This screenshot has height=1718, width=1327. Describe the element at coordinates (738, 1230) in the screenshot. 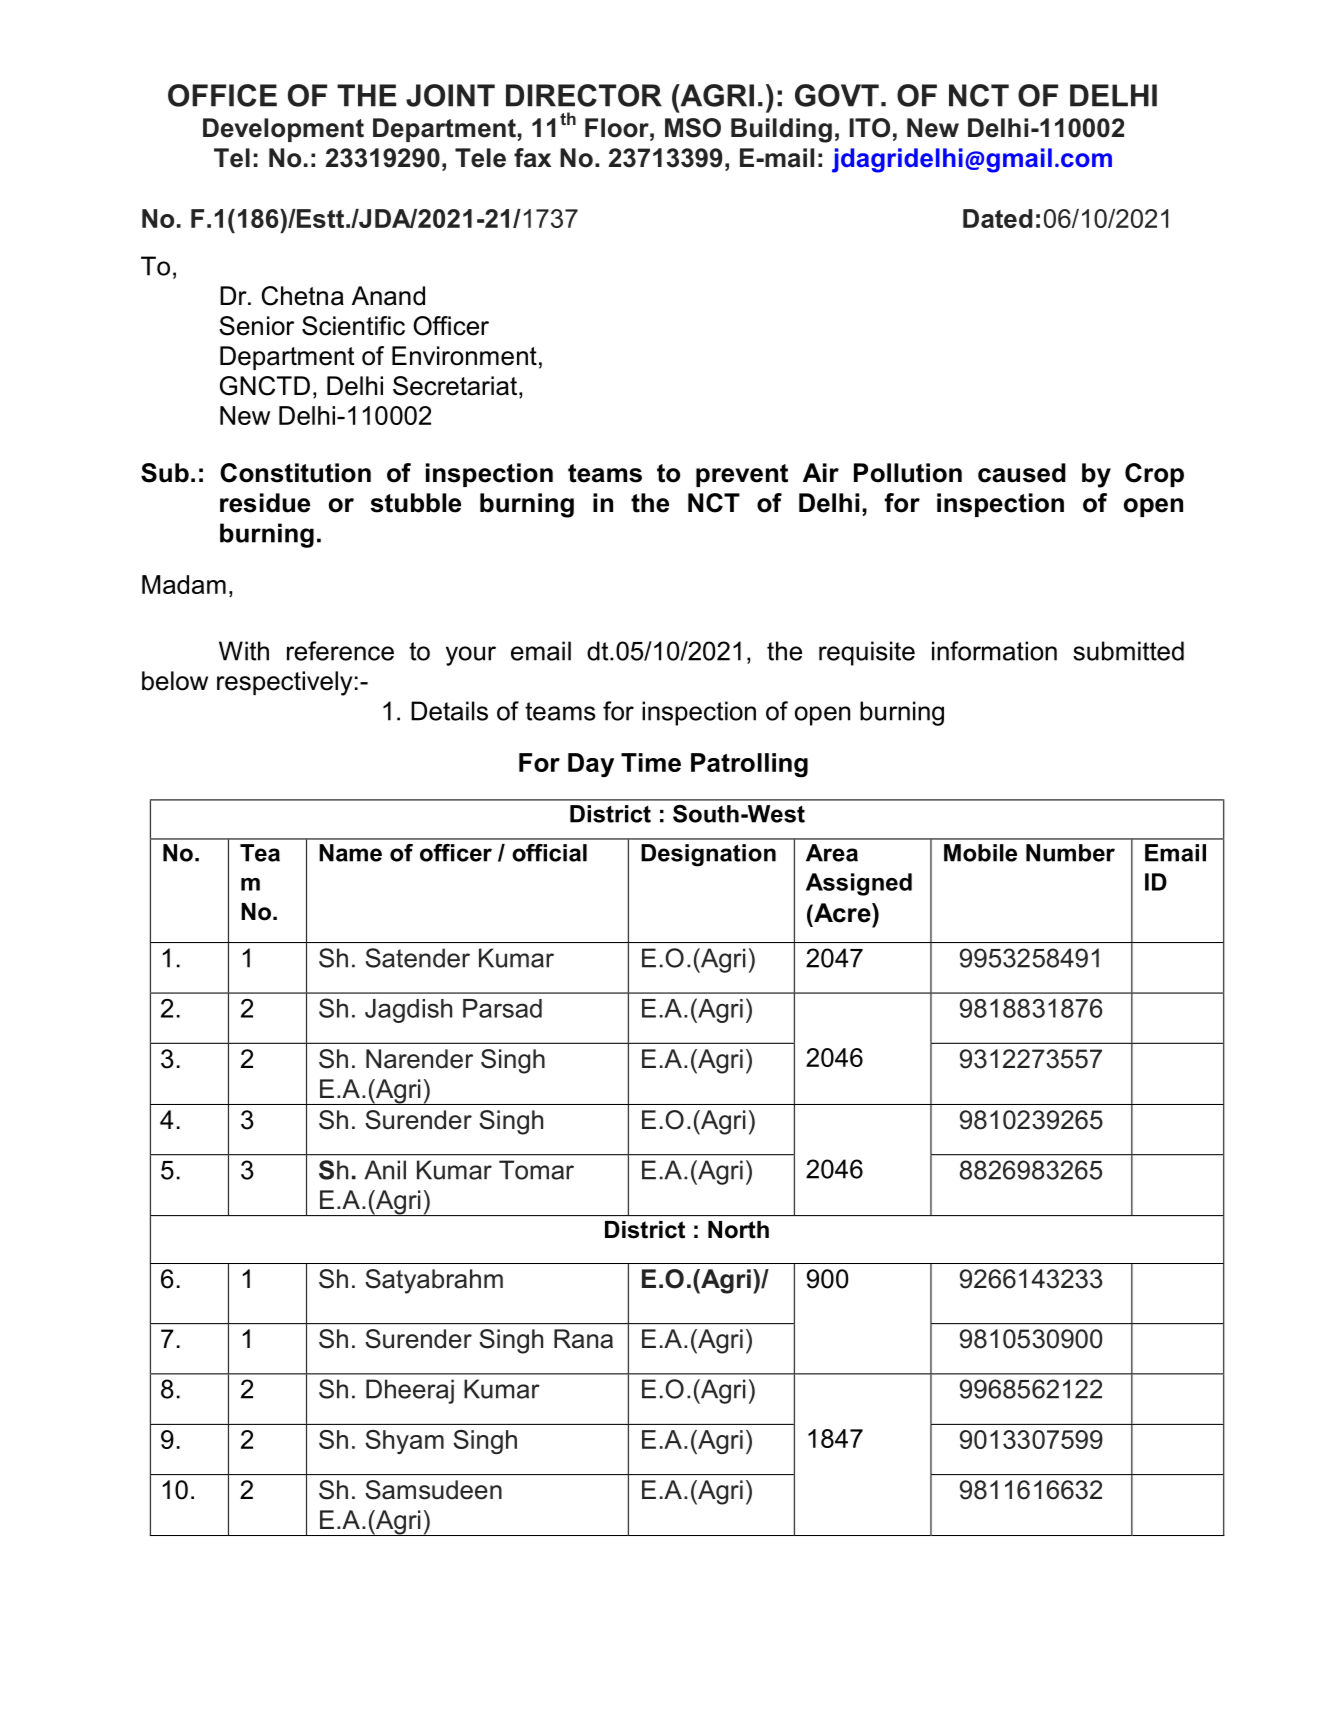

I see `North` at that location.
